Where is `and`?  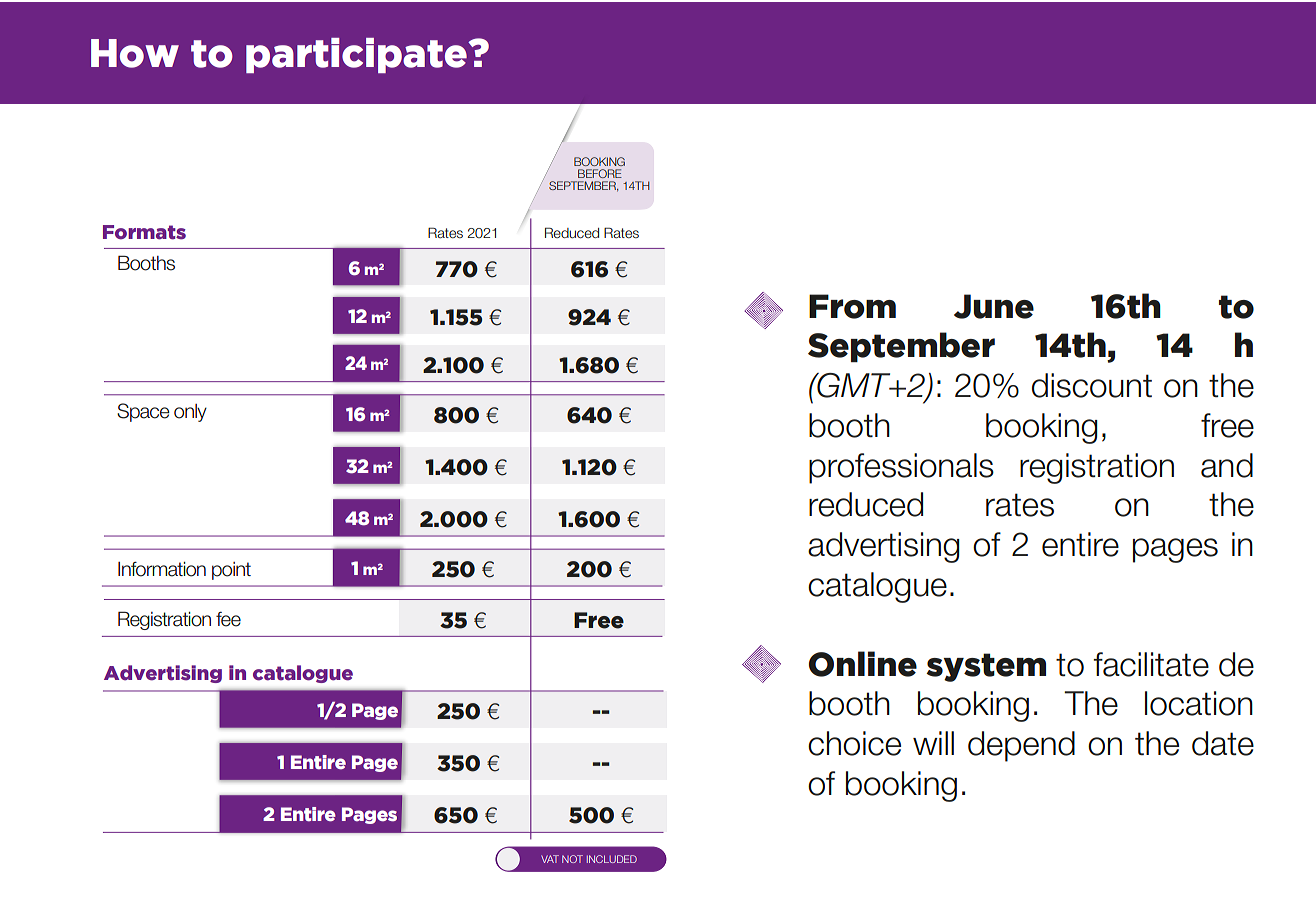
and is located at coordinates (1227, 465).
